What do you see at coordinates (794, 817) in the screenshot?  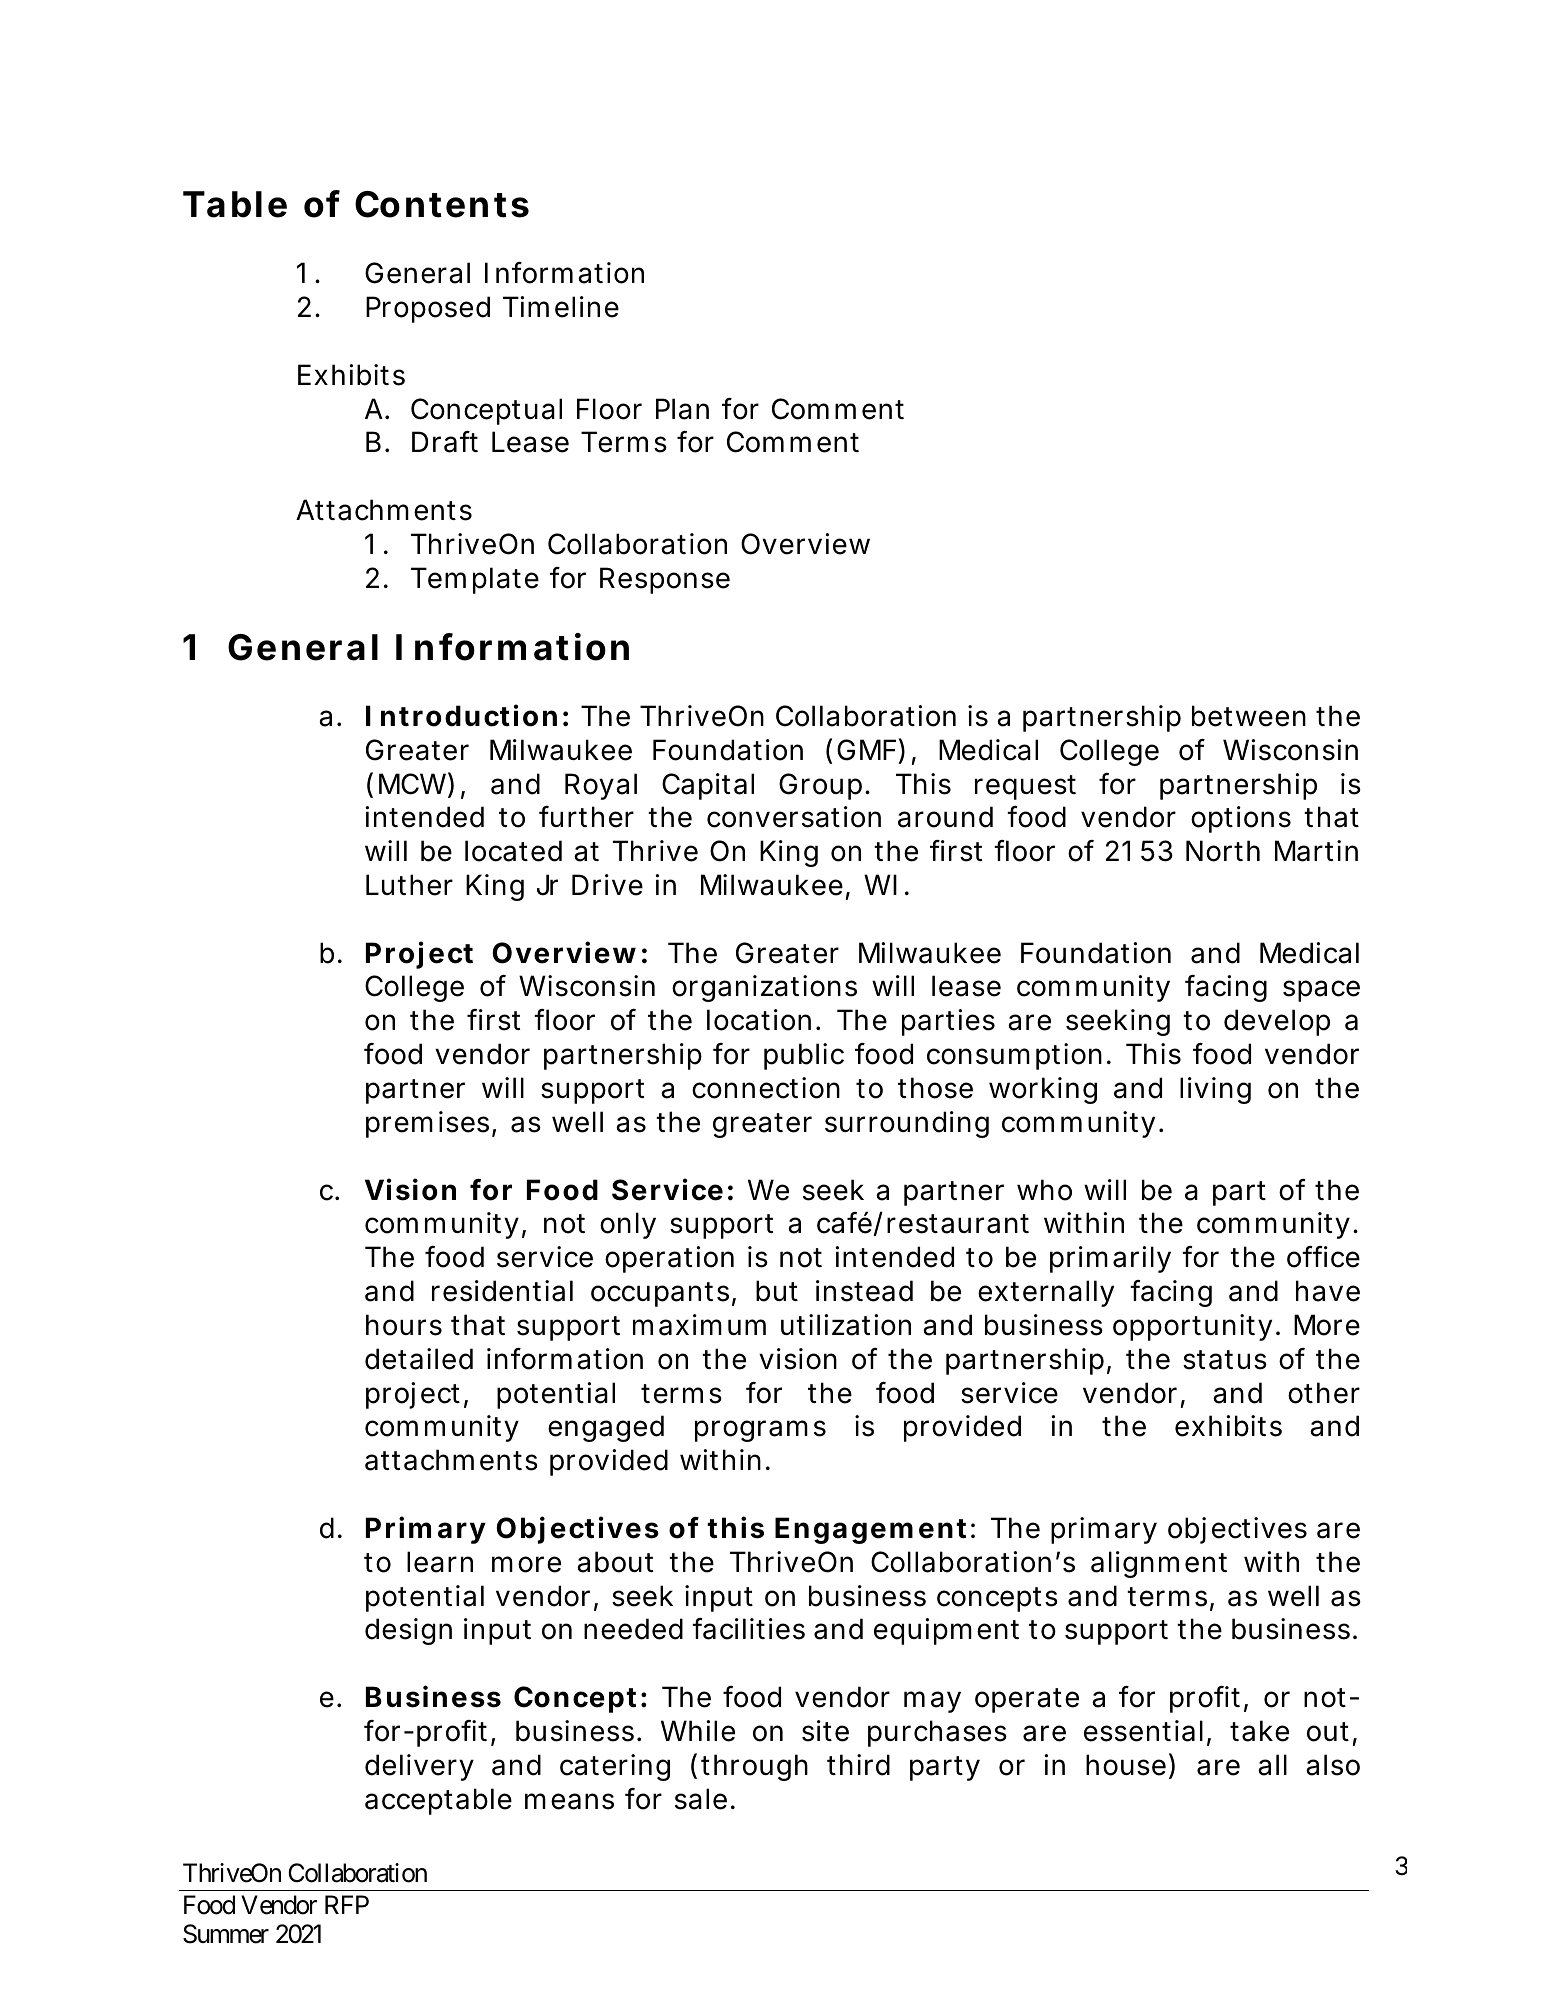 I see `conversation` at bounding box center [794, 817].
